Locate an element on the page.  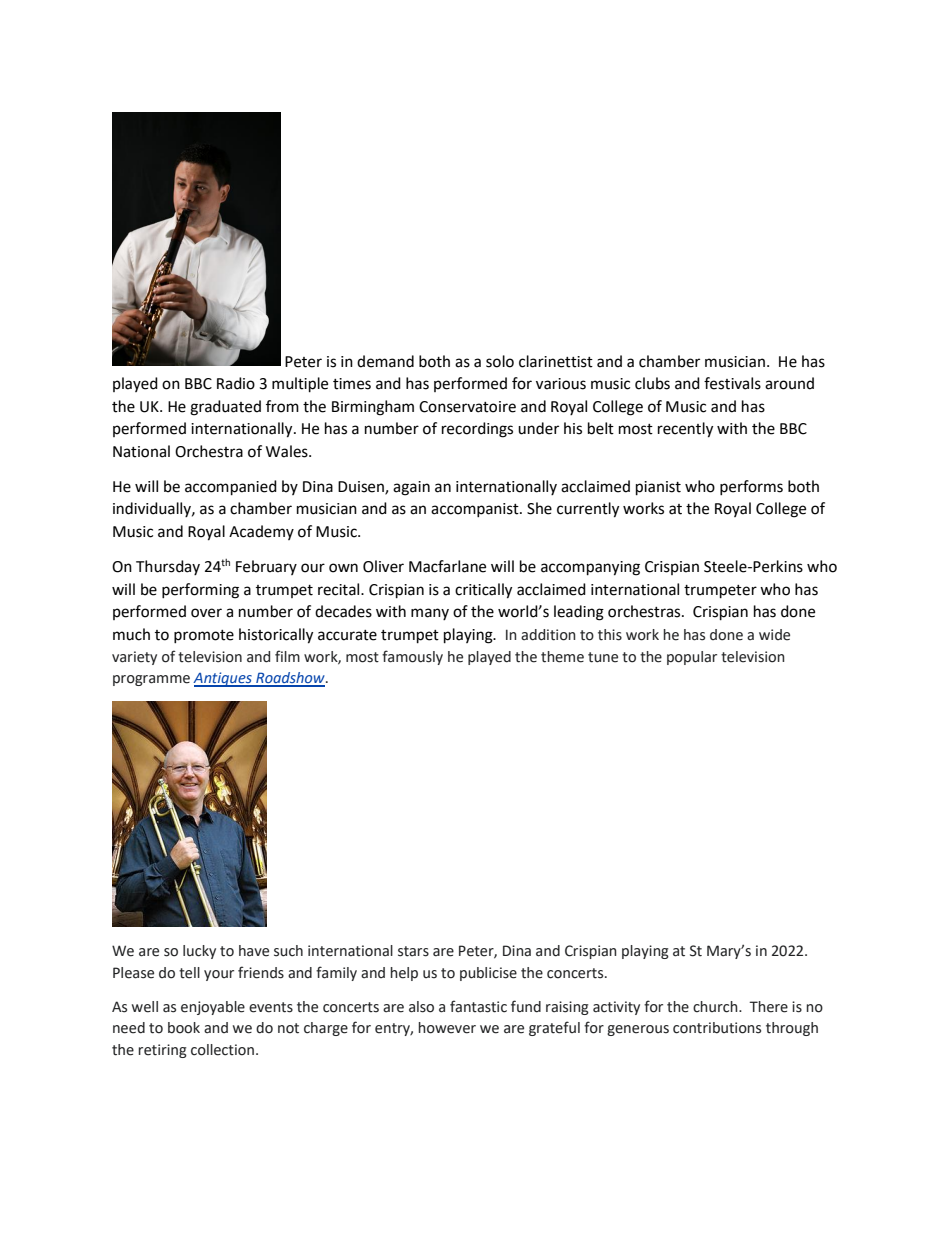
solo is located at coordinates (500, 361).
